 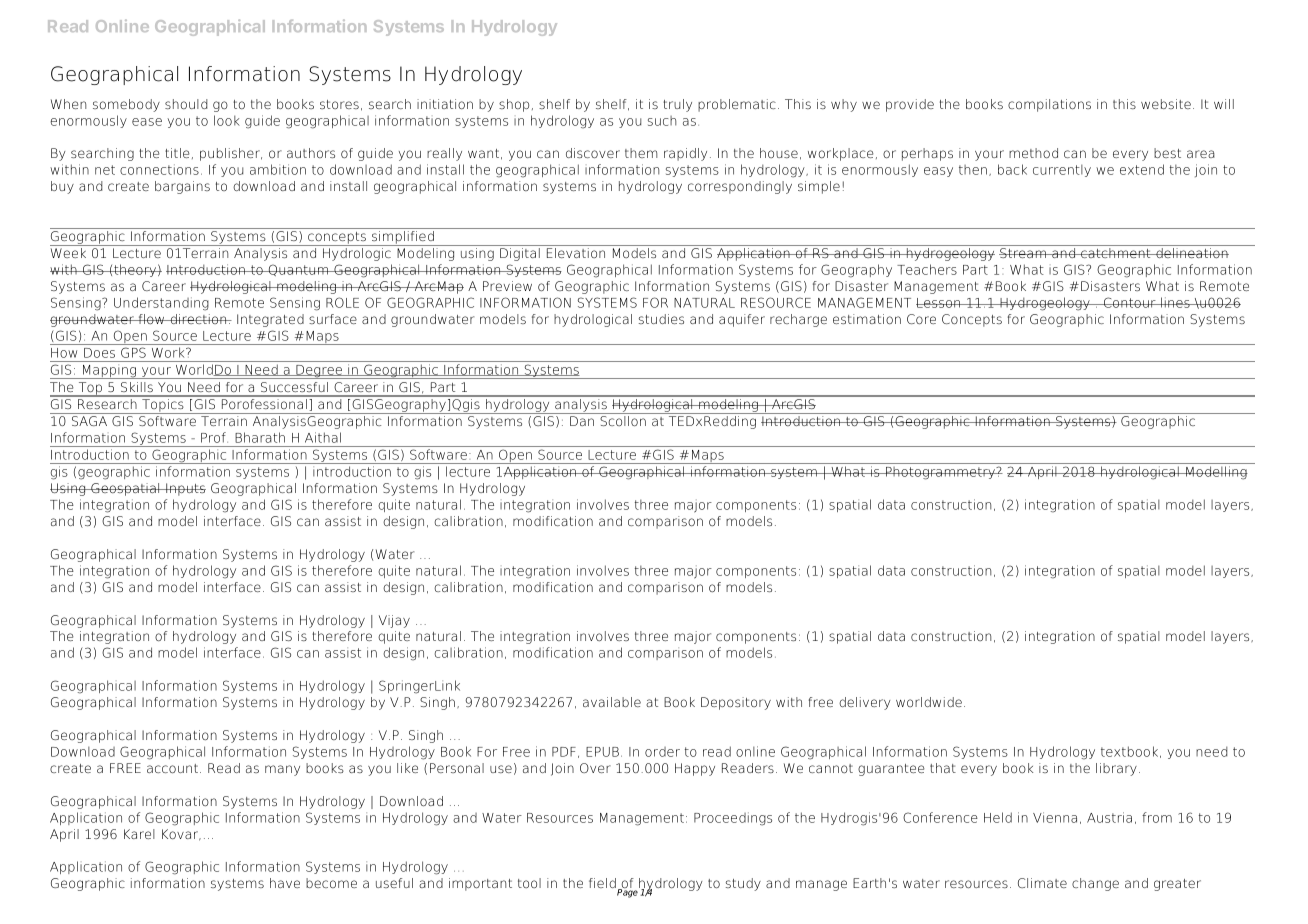 What do you see at coordinates (185, 489) in the document?
I see `Inputs` at bounding box center [185, 489].
